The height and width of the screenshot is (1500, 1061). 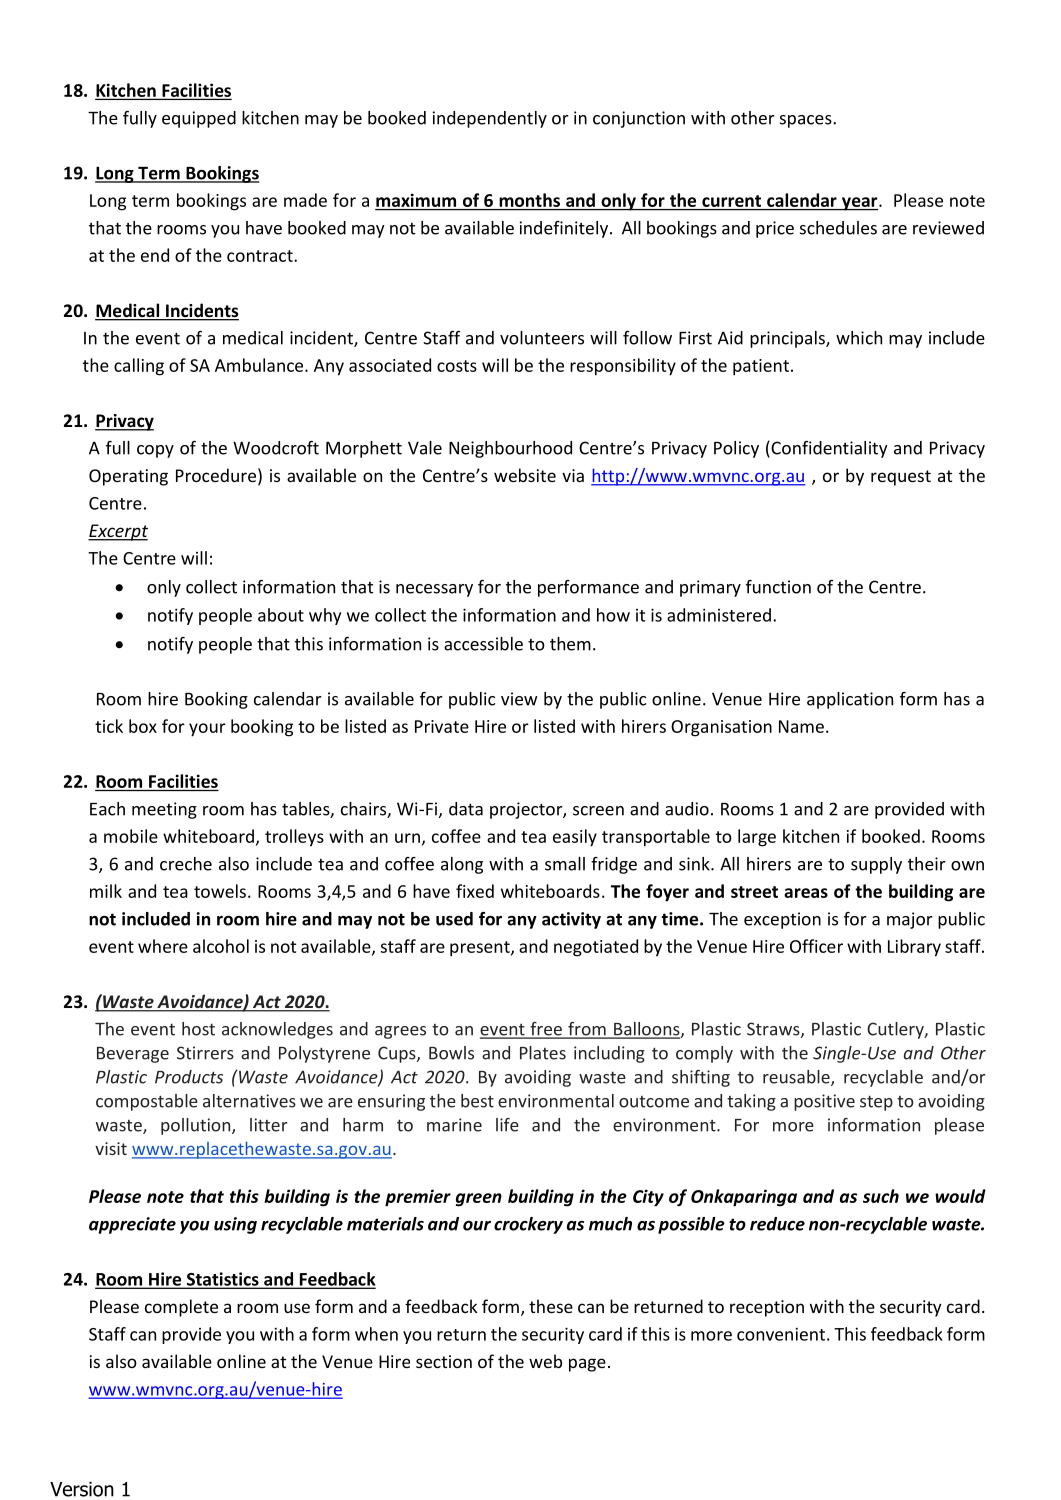 What do you see at coordinates (198, 1029) in the screenshot?
I see `host` at bounding box center [198, 1029].
